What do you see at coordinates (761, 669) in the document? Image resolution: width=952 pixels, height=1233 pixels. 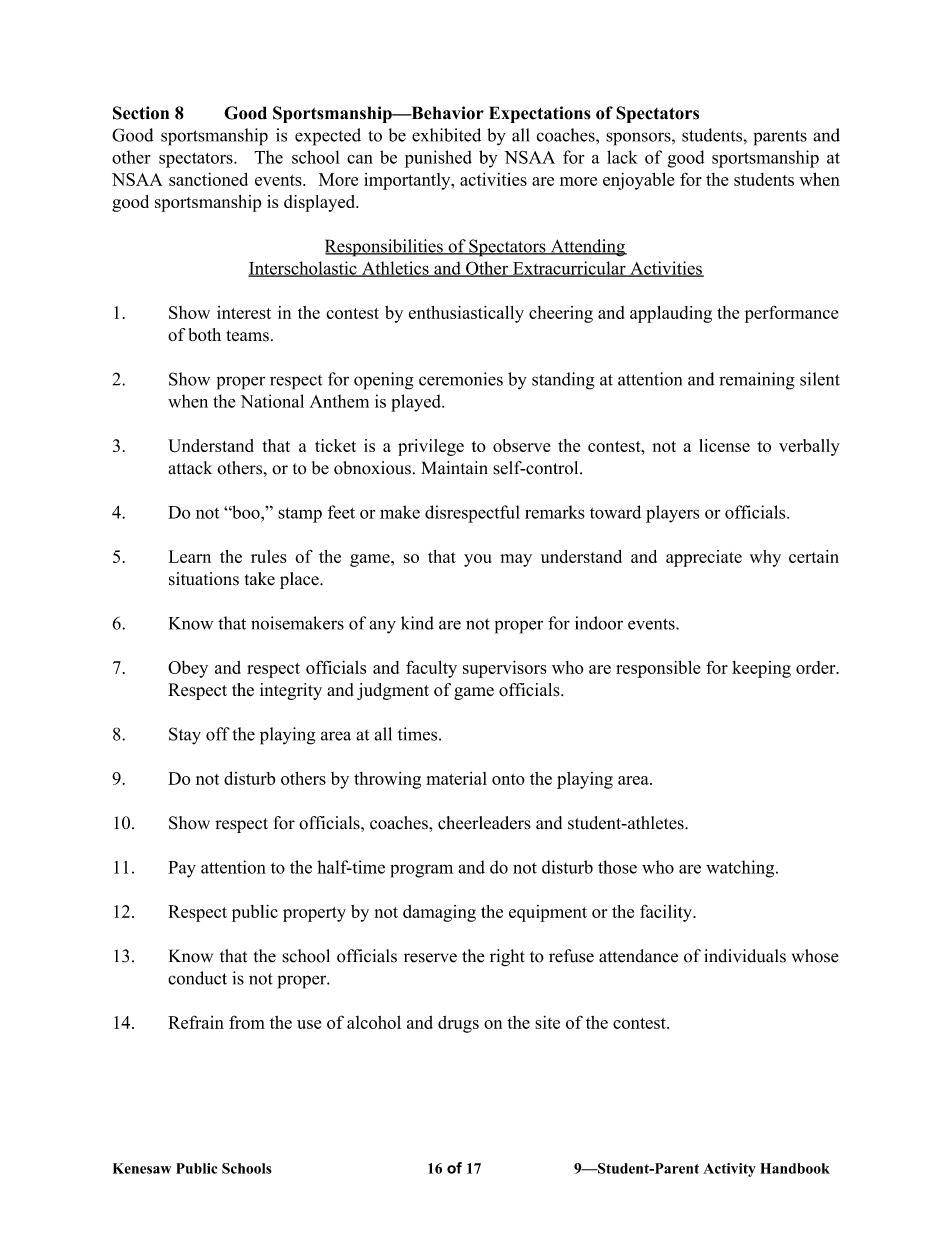 I see `keeping` at bounding box center [761, 669].
